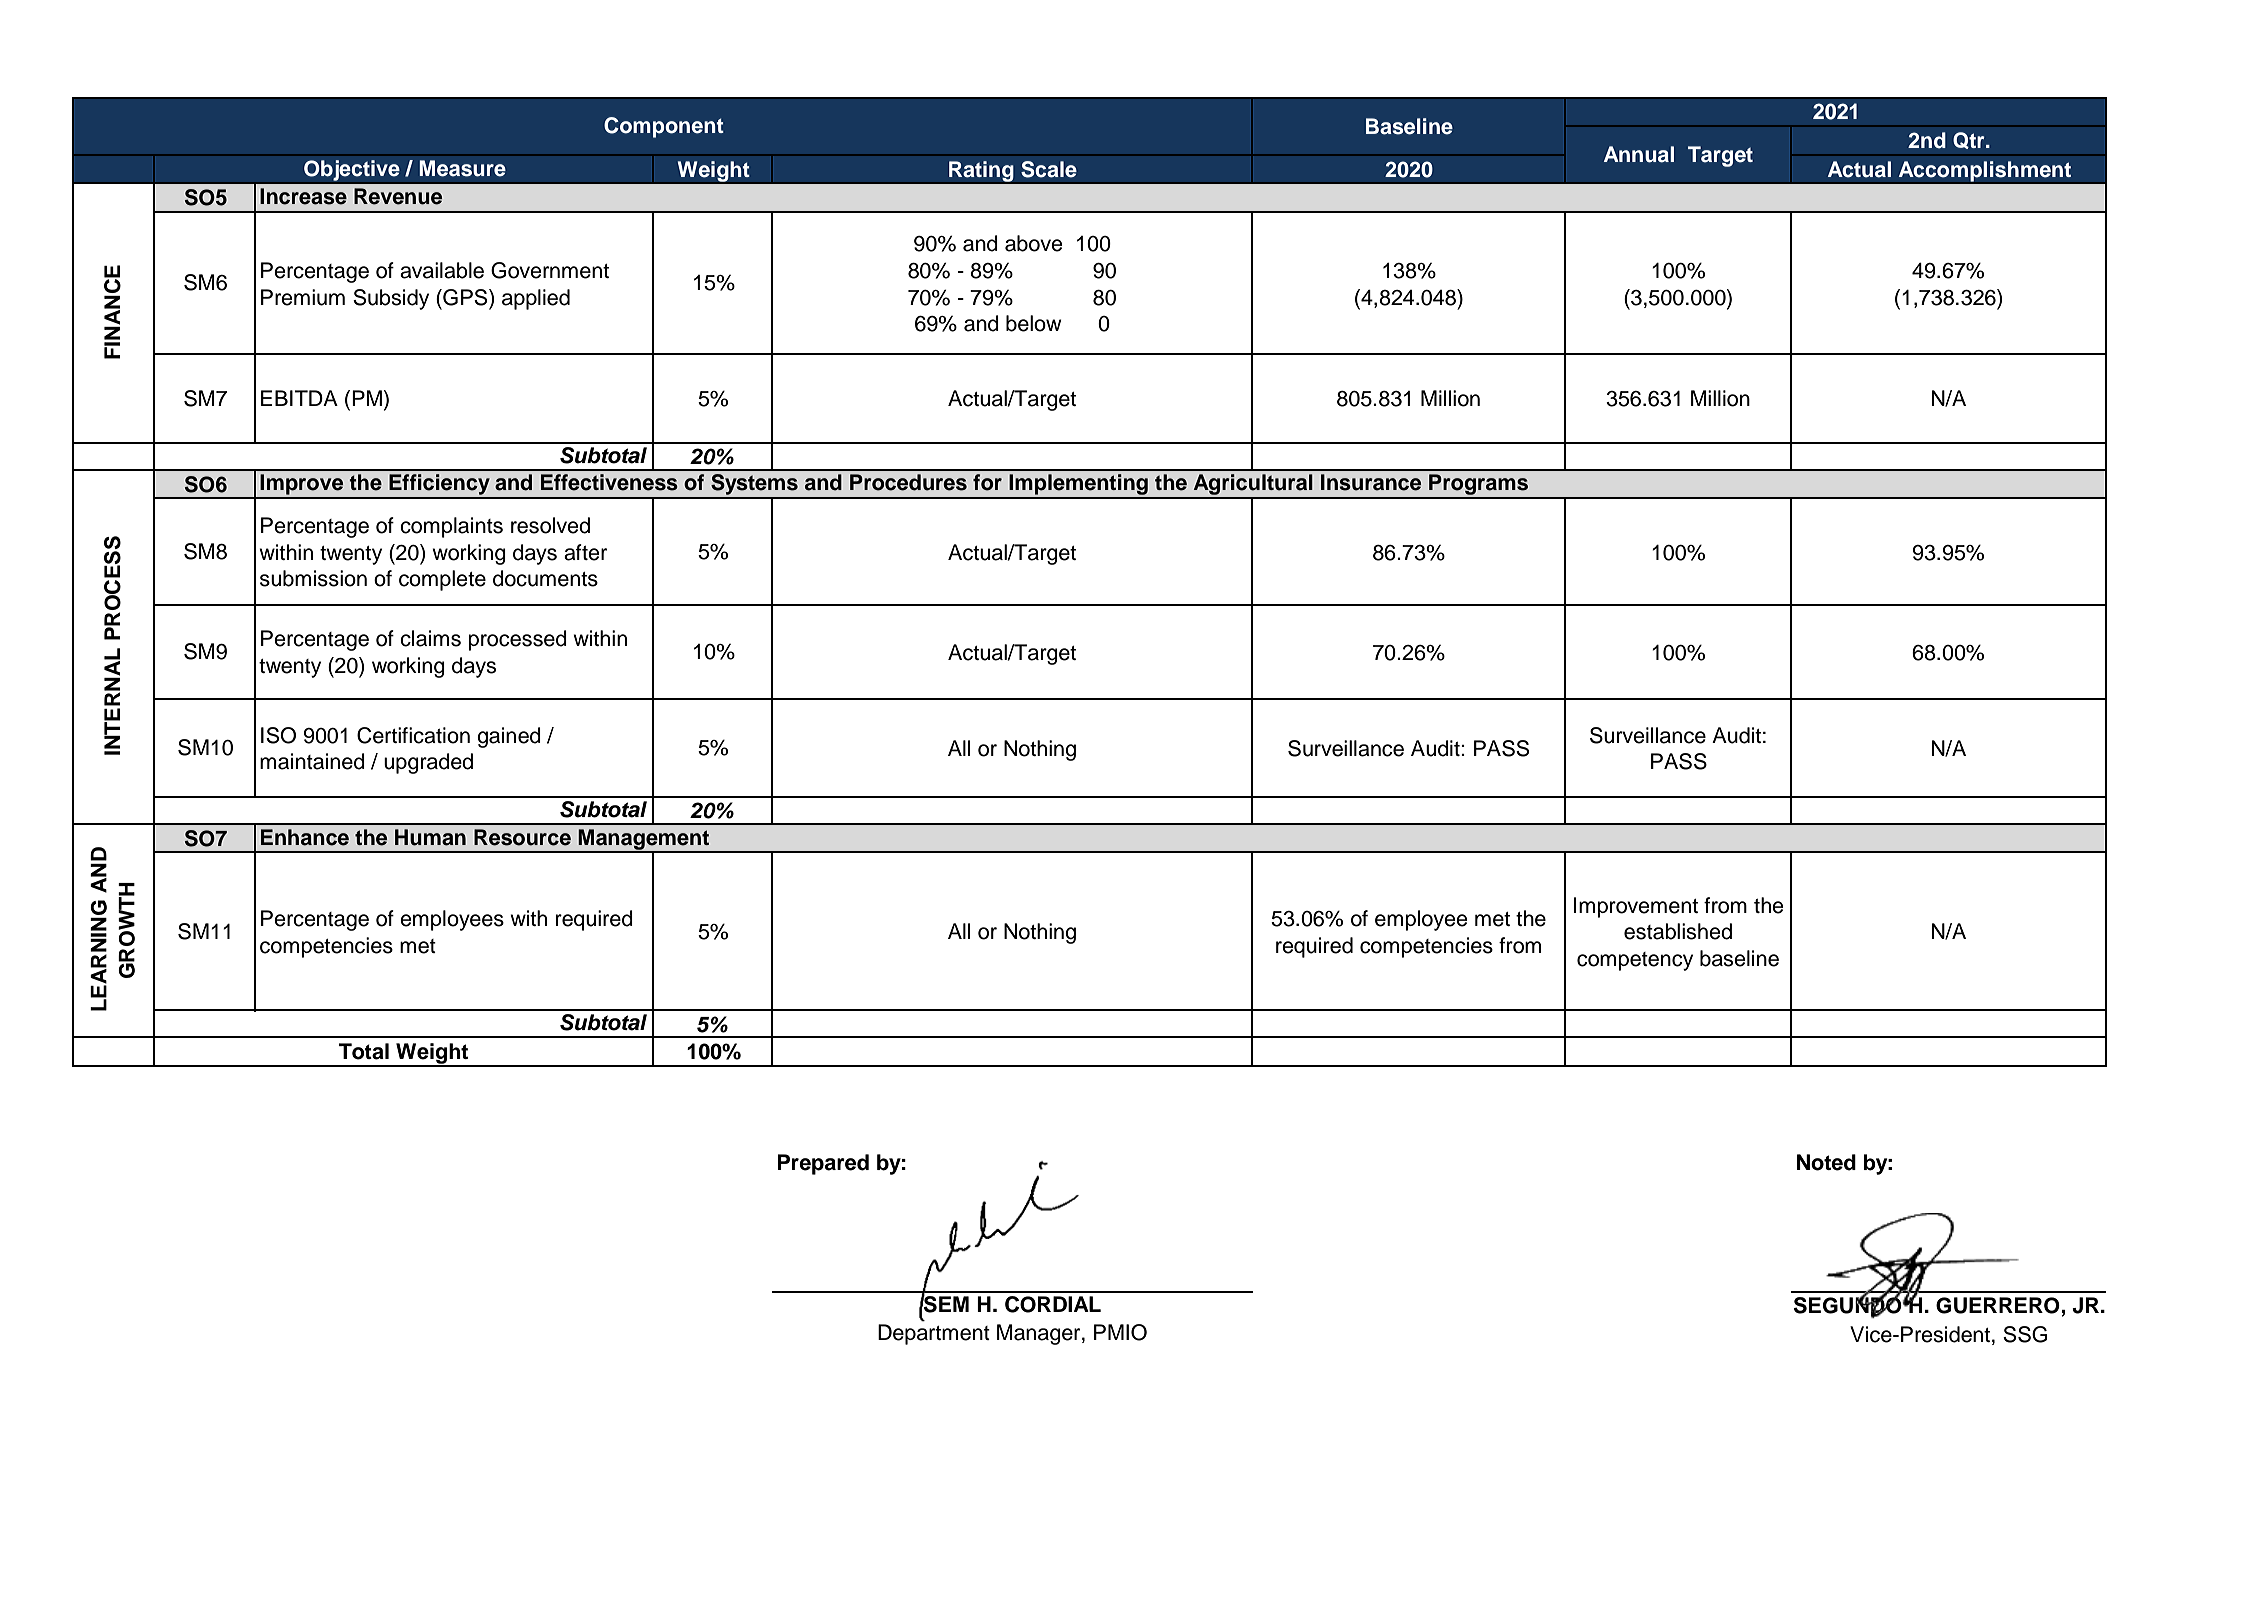 This image has height=1600, width=2262. I want to click on complaints, so click(451, 527).
